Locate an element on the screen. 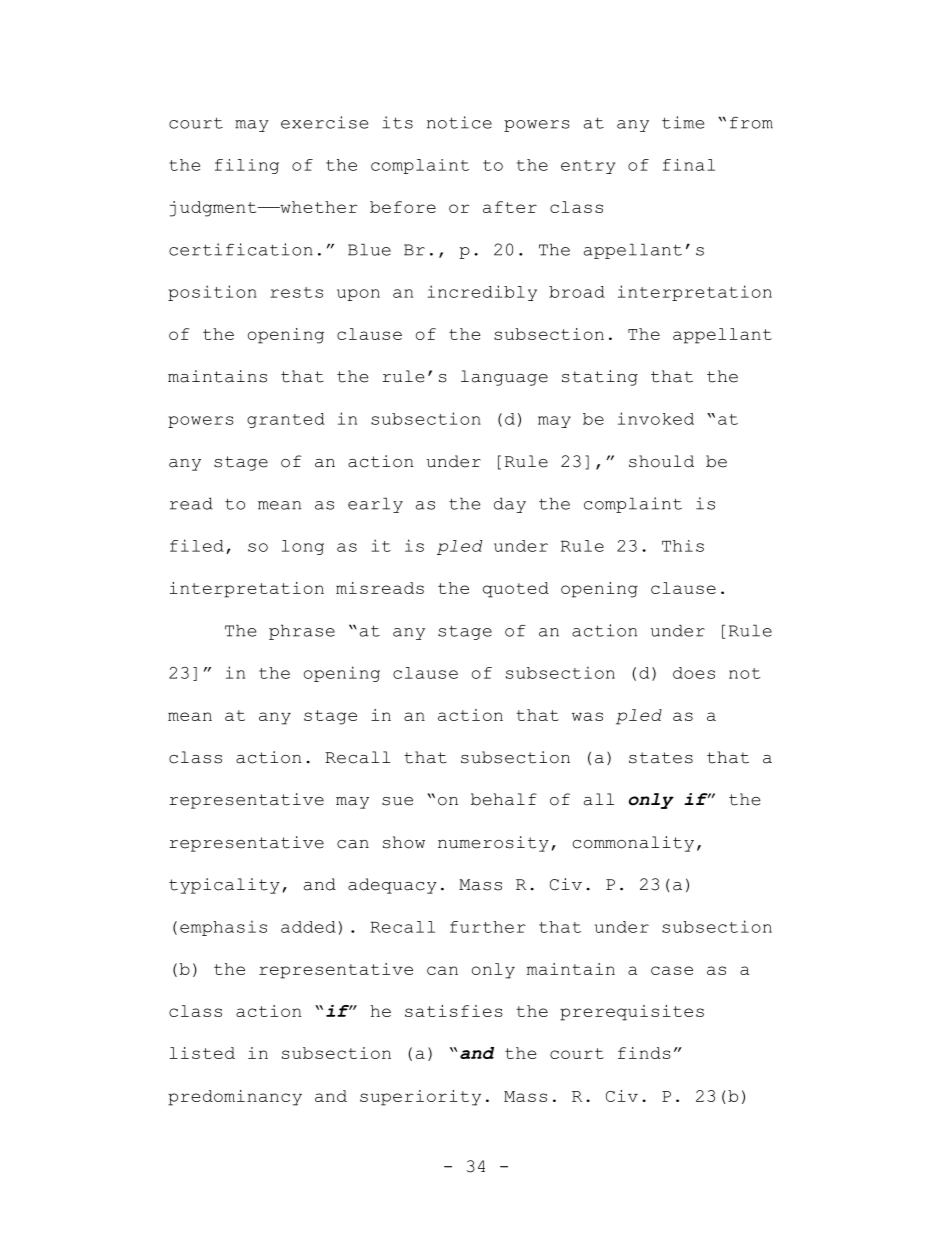  does is located at coordinates (694, 673).
